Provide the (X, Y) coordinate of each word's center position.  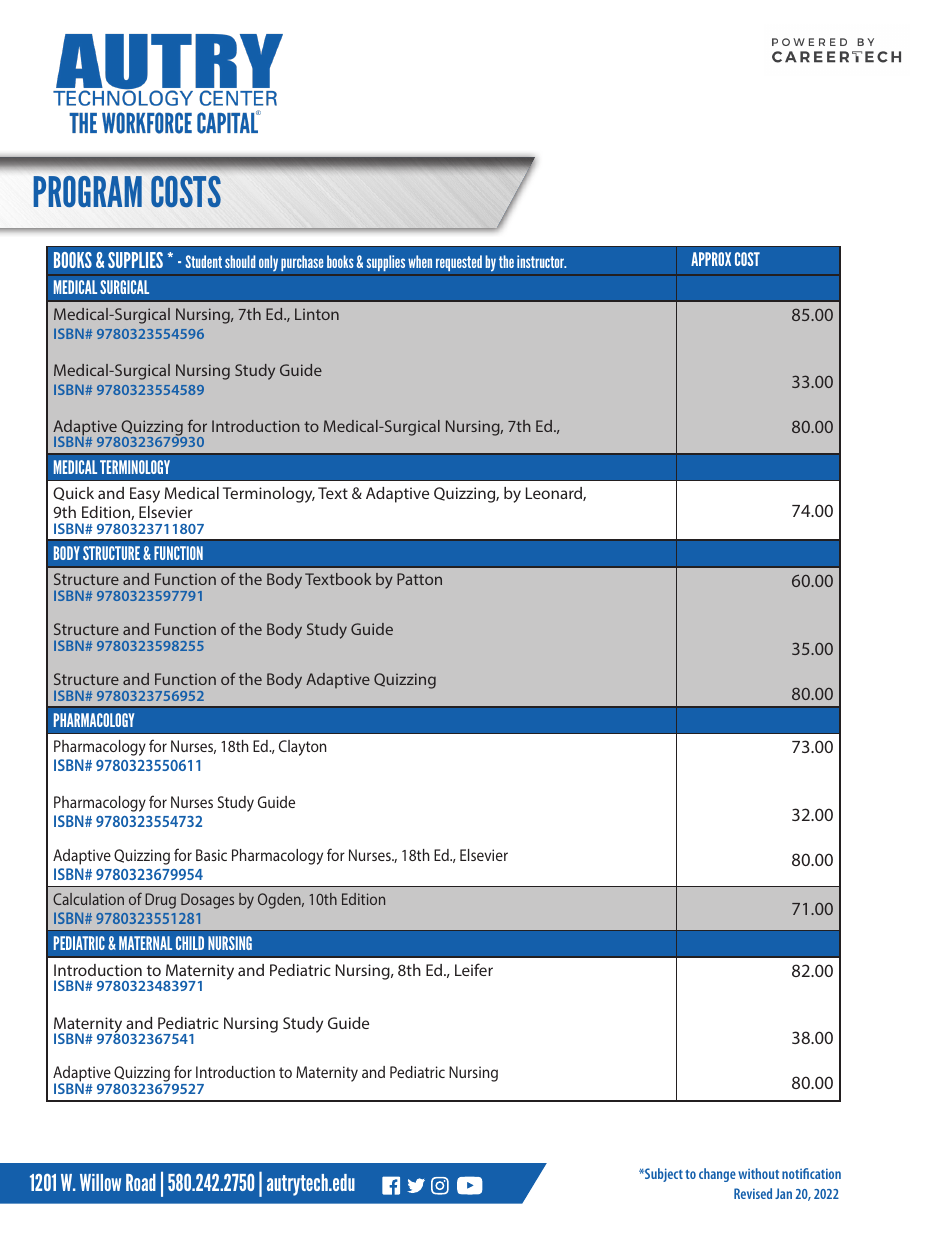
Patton (419, 579)
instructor (541, 261)
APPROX (711, 259)
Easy (145, 495)
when (420, 261)
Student (203, 261)
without (758, 1173)
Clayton (302, 748)
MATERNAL (145, 943)
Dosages (207, 901)
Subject (663, 1175)
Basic (211, 855)
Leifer (474, 969)
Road (141, 1182)
